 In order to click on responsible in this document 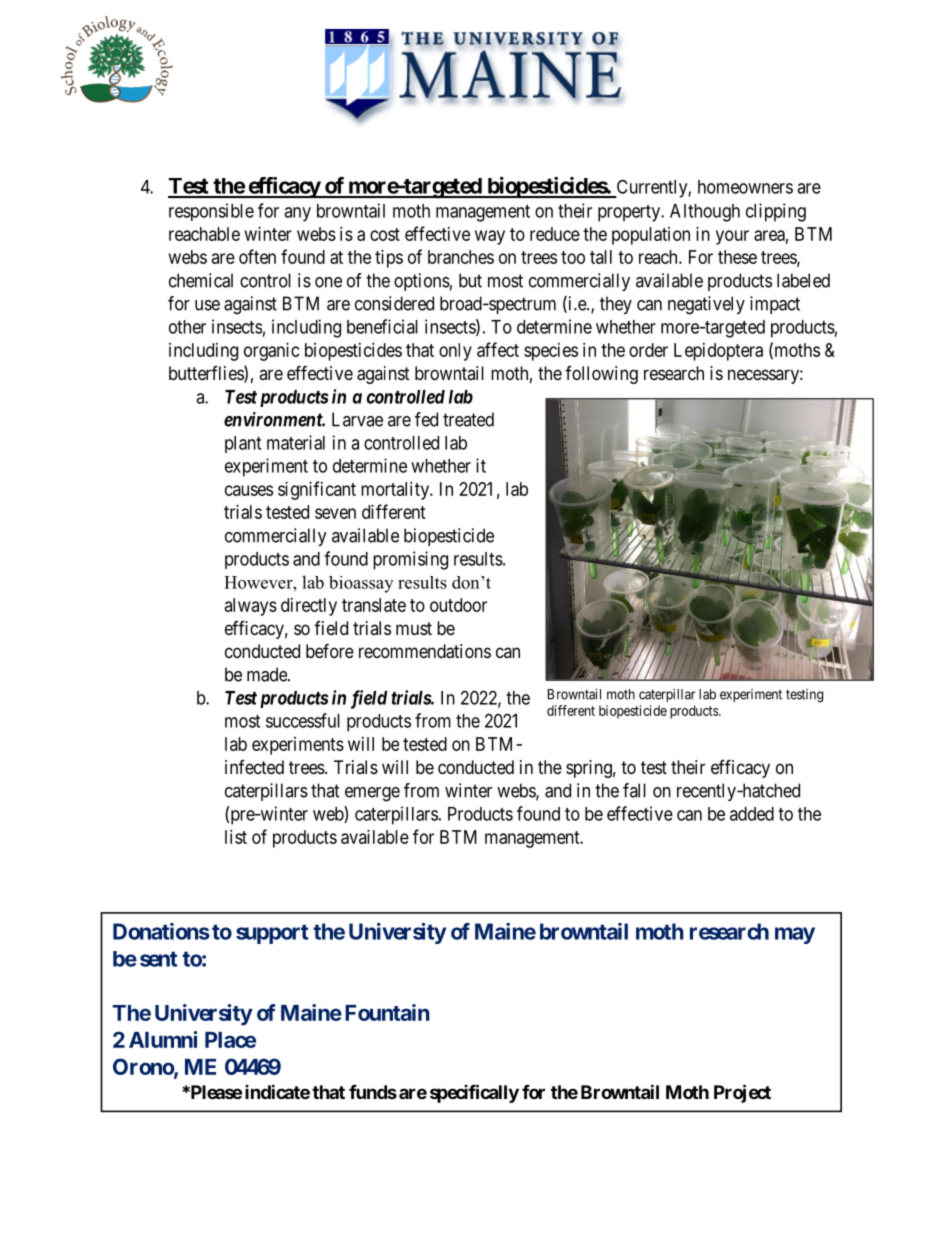, I will do `click(211, 212)`.
